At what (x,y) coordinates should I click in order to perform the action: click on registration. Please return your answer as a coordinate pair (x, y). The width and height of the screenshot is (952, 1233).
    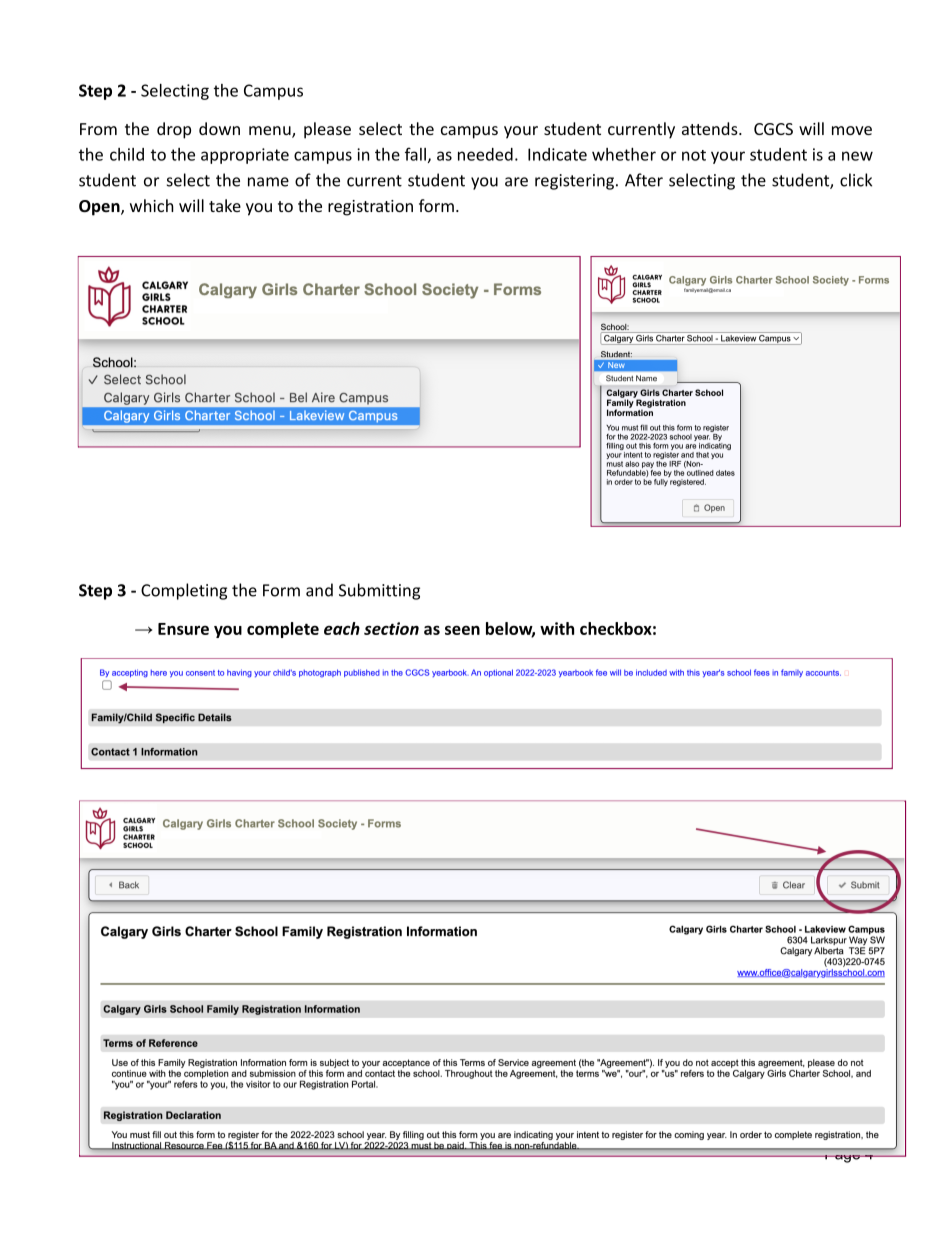
    Looking at the image, I should click on (370, 208).
